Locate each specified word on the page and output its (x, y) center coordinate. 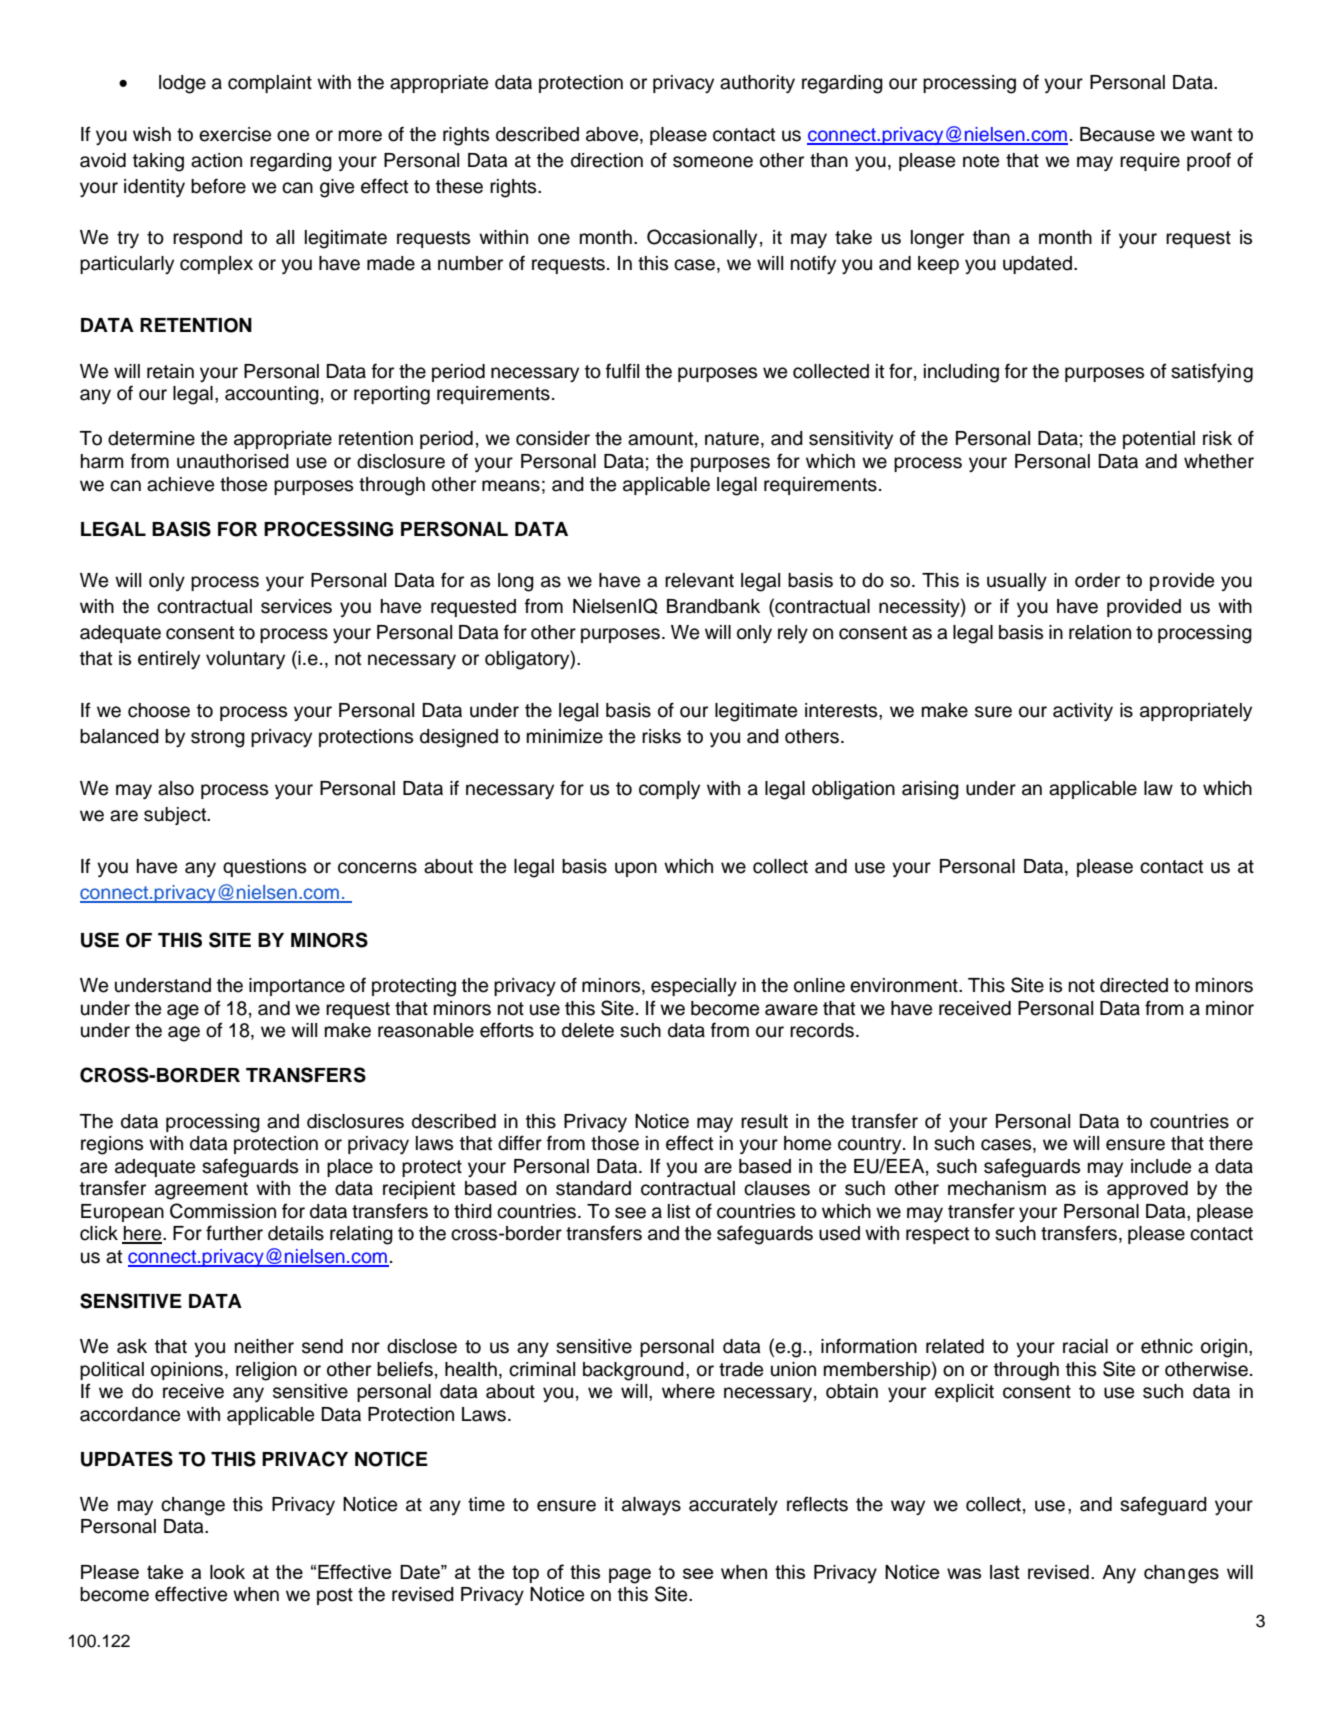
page (630, 1576)
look (227, 1572)
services (296, 606)
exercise (235, 134)
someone (713, 162)
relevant (699, 580)
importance (297, 987)
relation (1100, 632)
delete (588, 1030)
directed (1134, 985)
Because (1117, 134)
